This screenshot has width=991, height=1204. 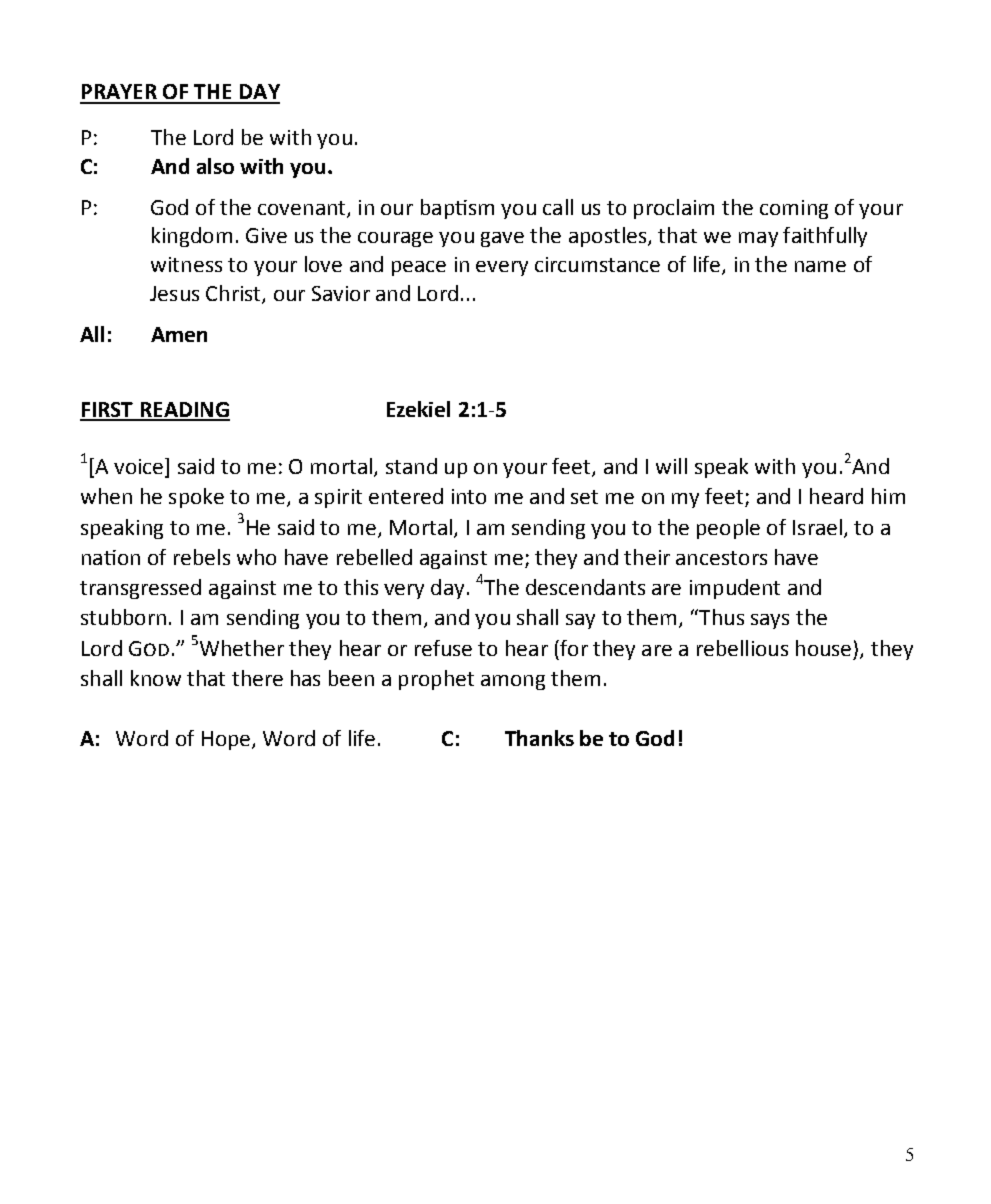 I want to click on descendants, so click(x=585, y=587).
